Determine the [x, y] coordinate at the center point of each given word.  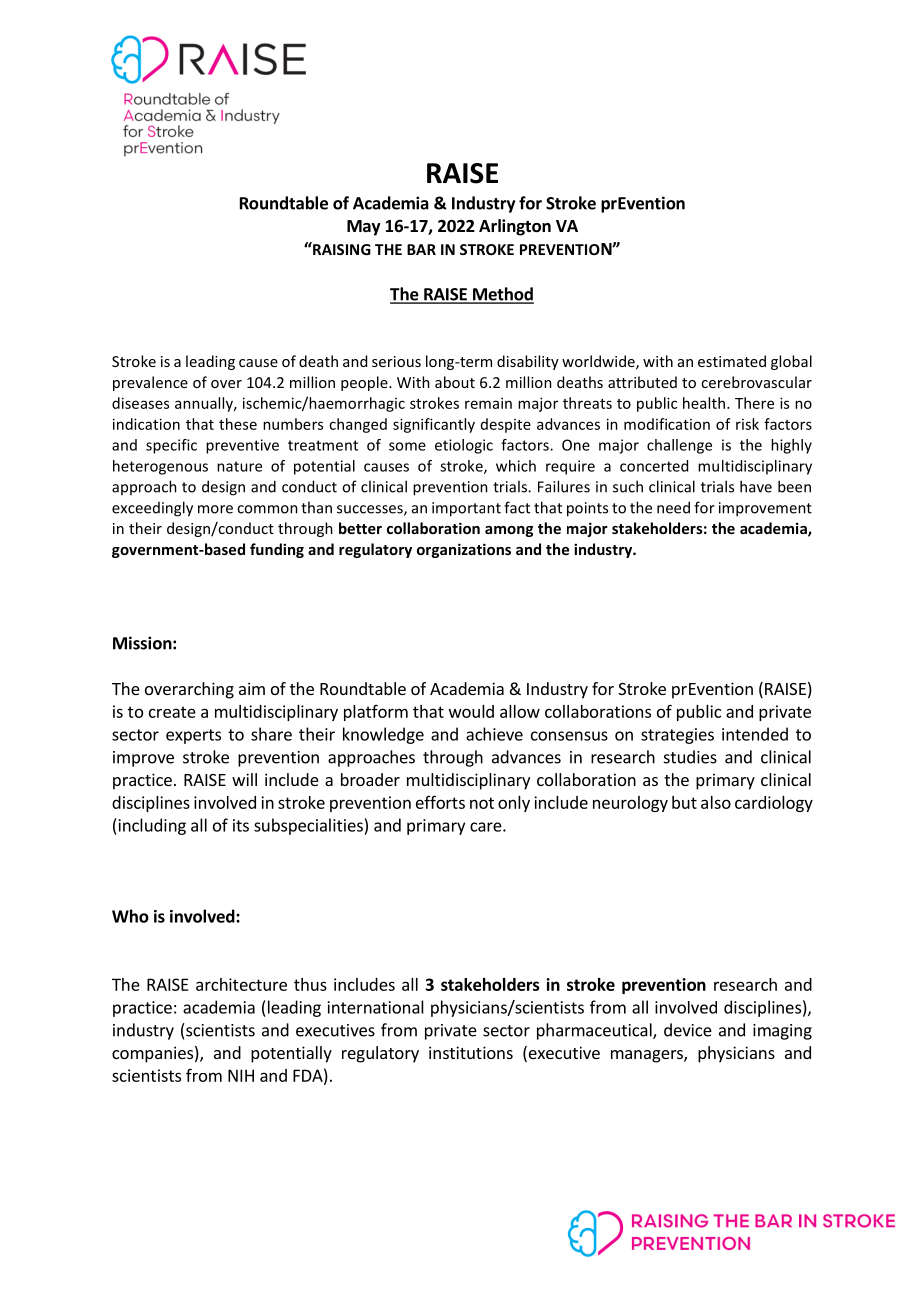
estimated [732, 361]
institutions [471, 1052]
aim [252, 688]
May [364, 228]
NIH [241, 1075]
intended [755, 734]
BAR [421, 249]
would [471, 711]
